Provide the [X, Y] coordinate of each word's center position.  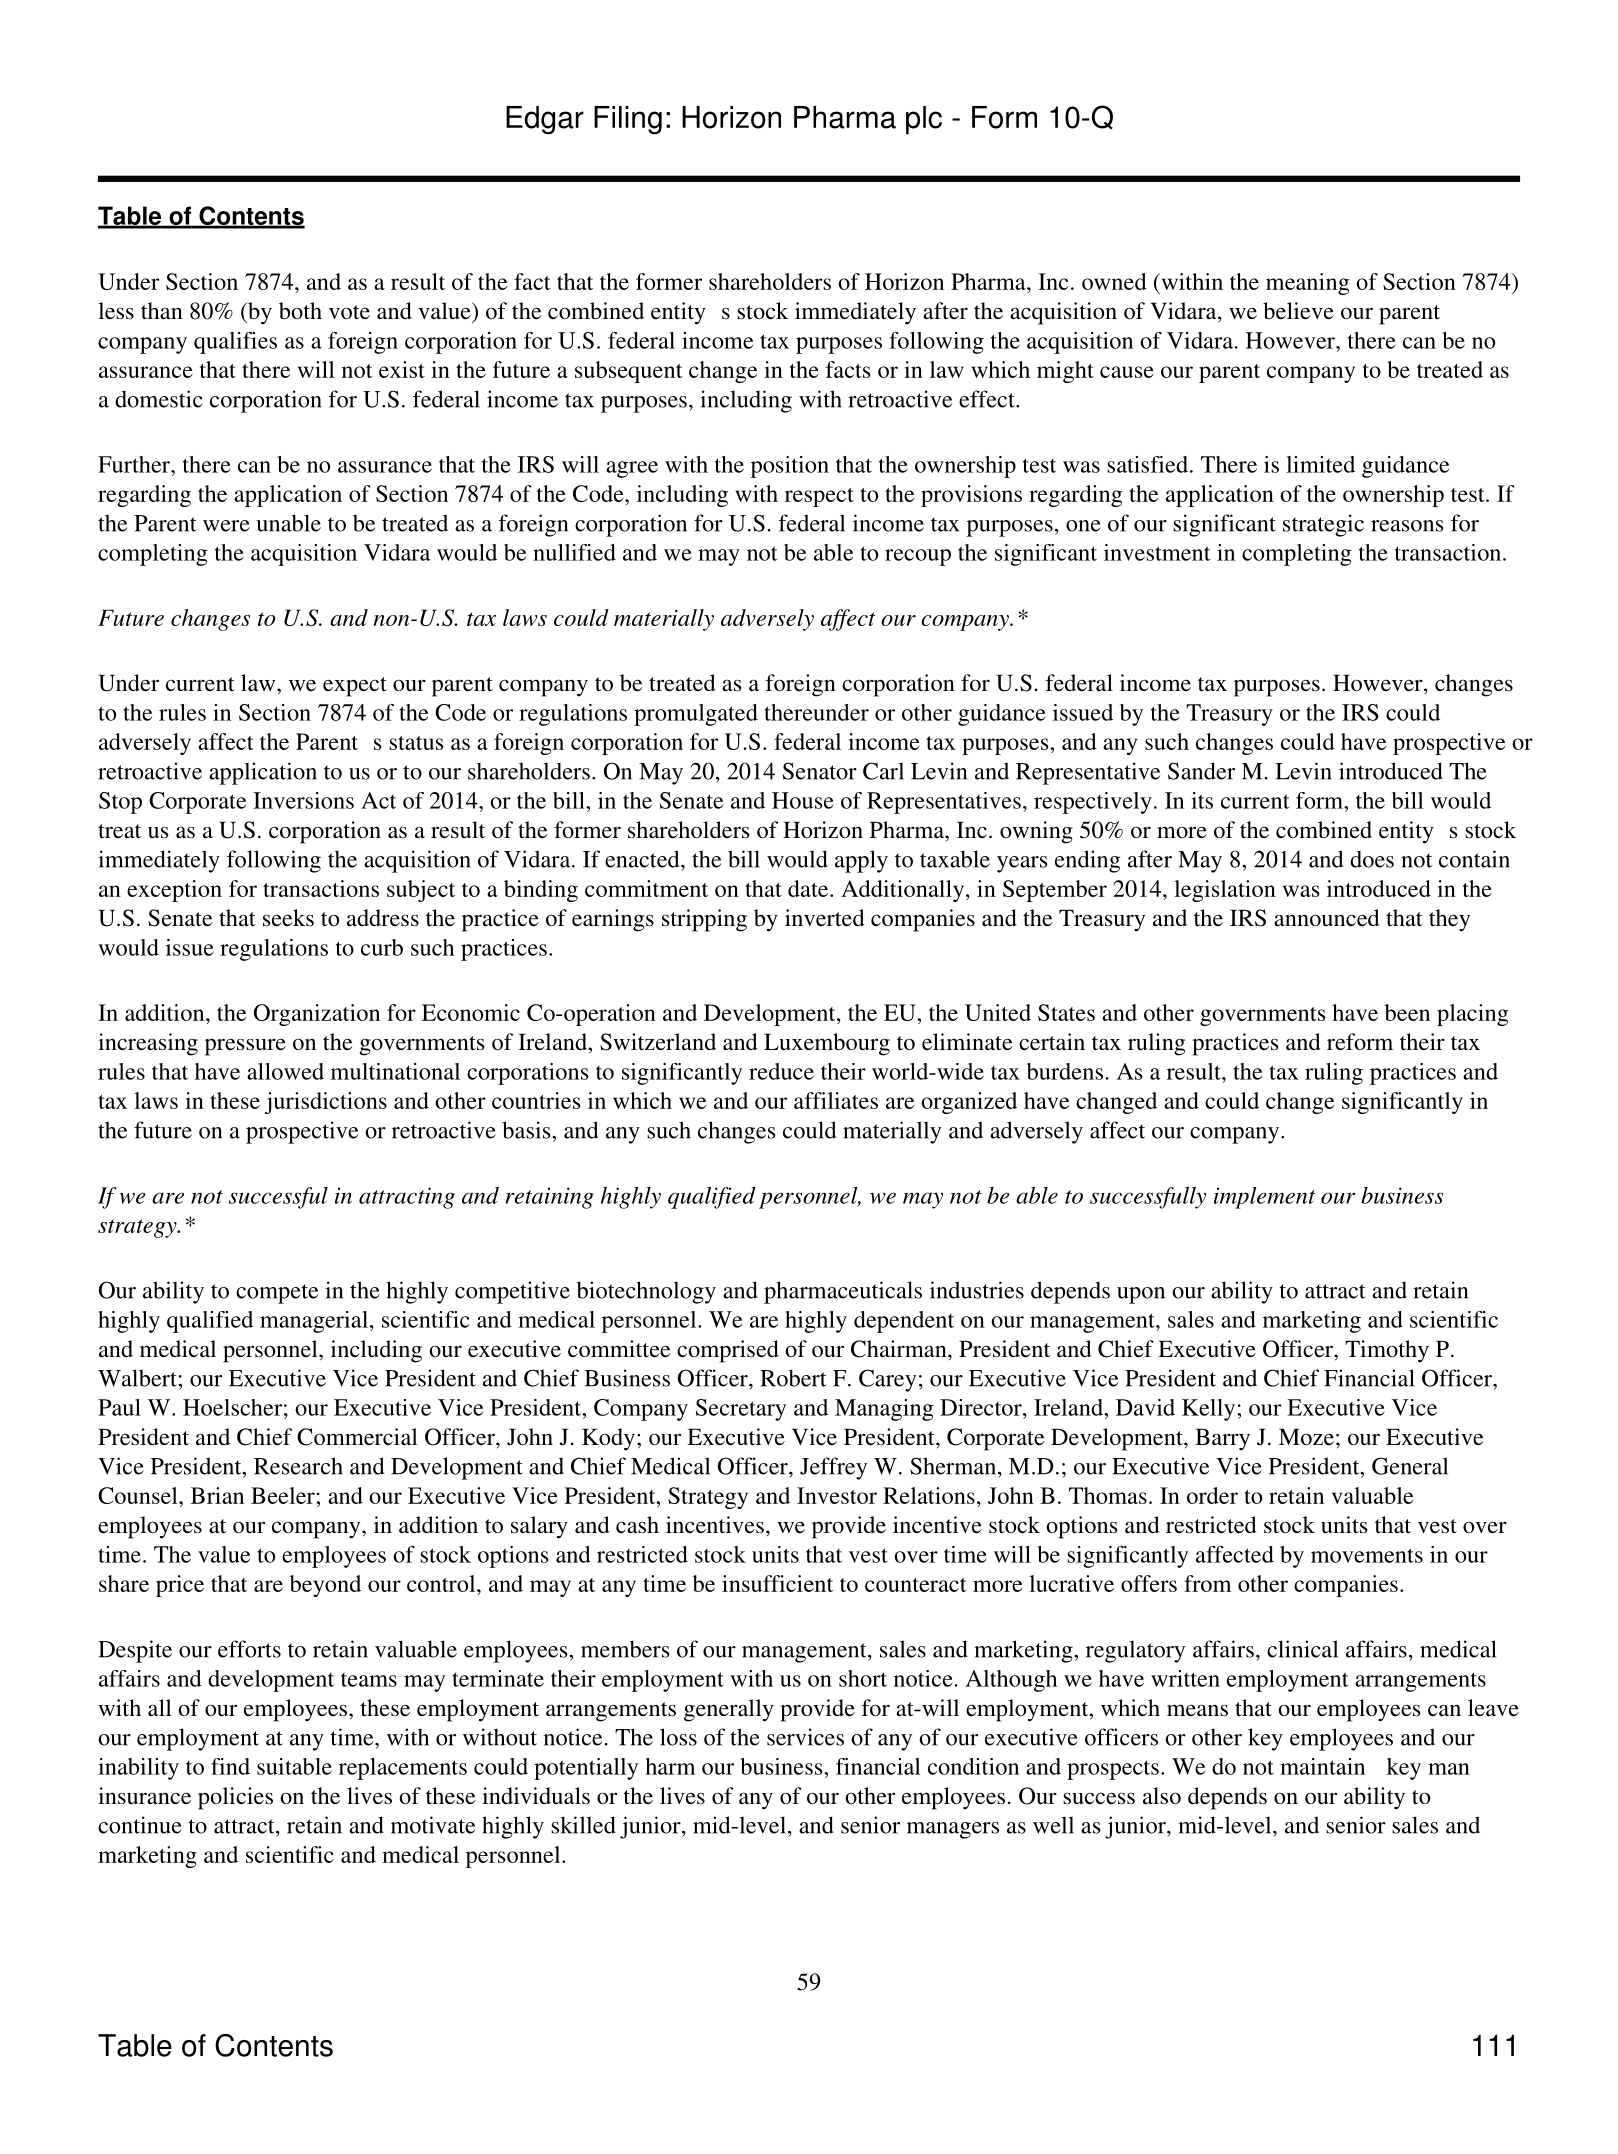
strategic [1323, 525]
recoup [918, 557]
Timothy [1387, 1351]
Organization [317, 1015]
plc [924, 120]
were [226, 526]
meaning [1307, 284]
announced [1327, 917]
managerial [314, 1322]
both [300, 311]
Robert [793, 1378]
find [230, 1766]
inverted [825, 918]
